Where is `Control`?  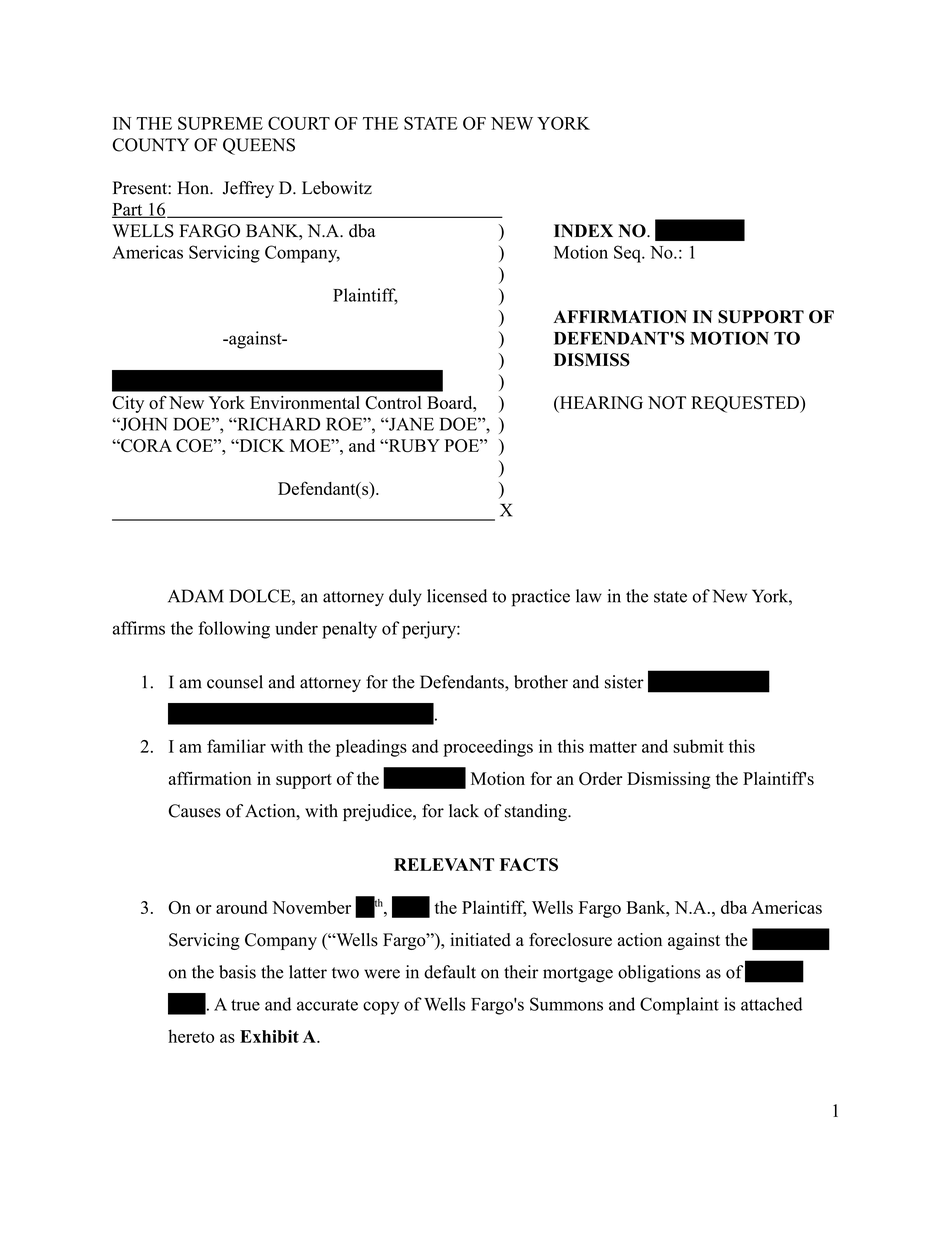 Control is located at coordinates (393, 402).
